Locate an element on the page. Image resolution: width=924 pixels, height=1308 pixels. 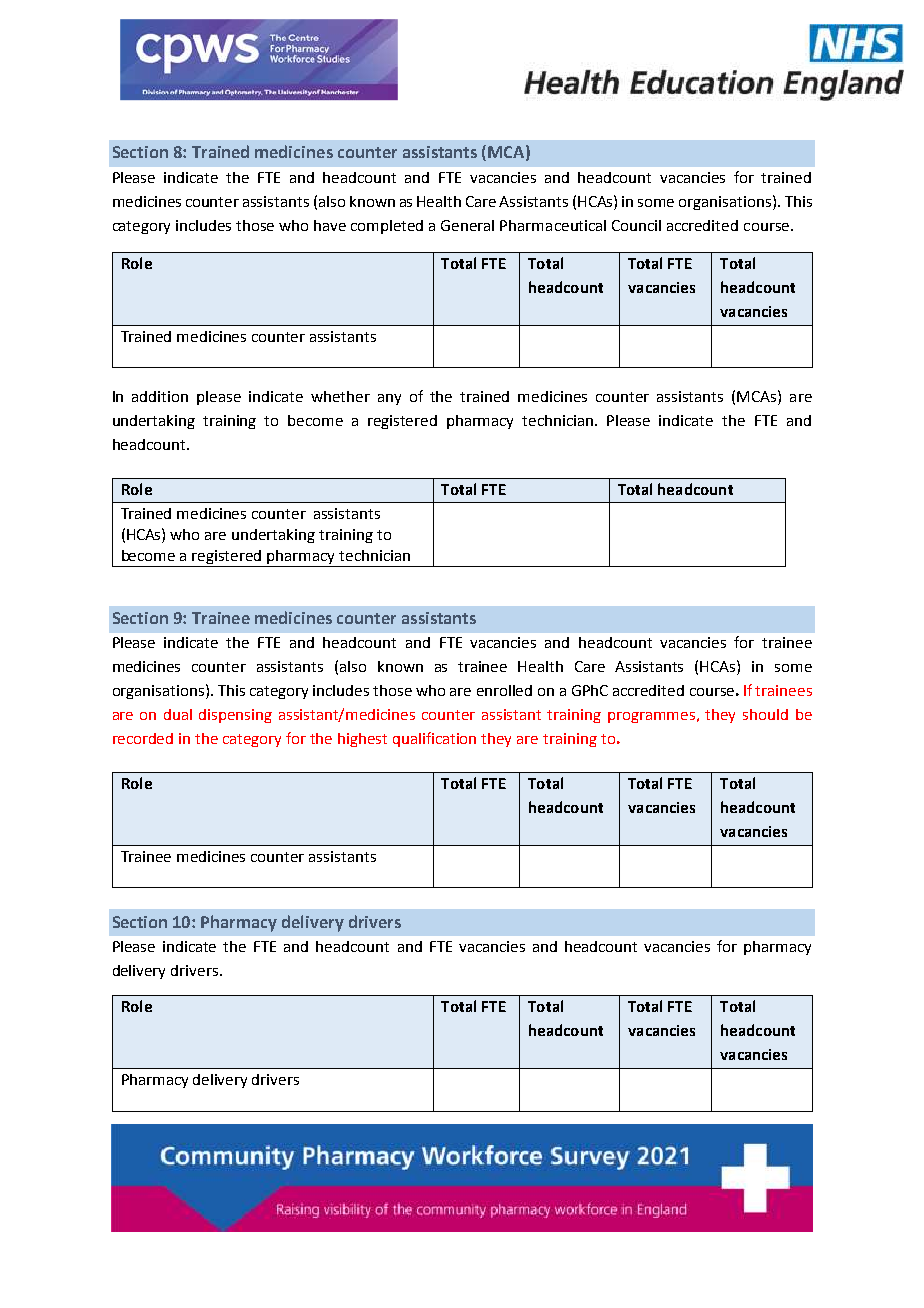
General is located at coordinates (467, 225).
